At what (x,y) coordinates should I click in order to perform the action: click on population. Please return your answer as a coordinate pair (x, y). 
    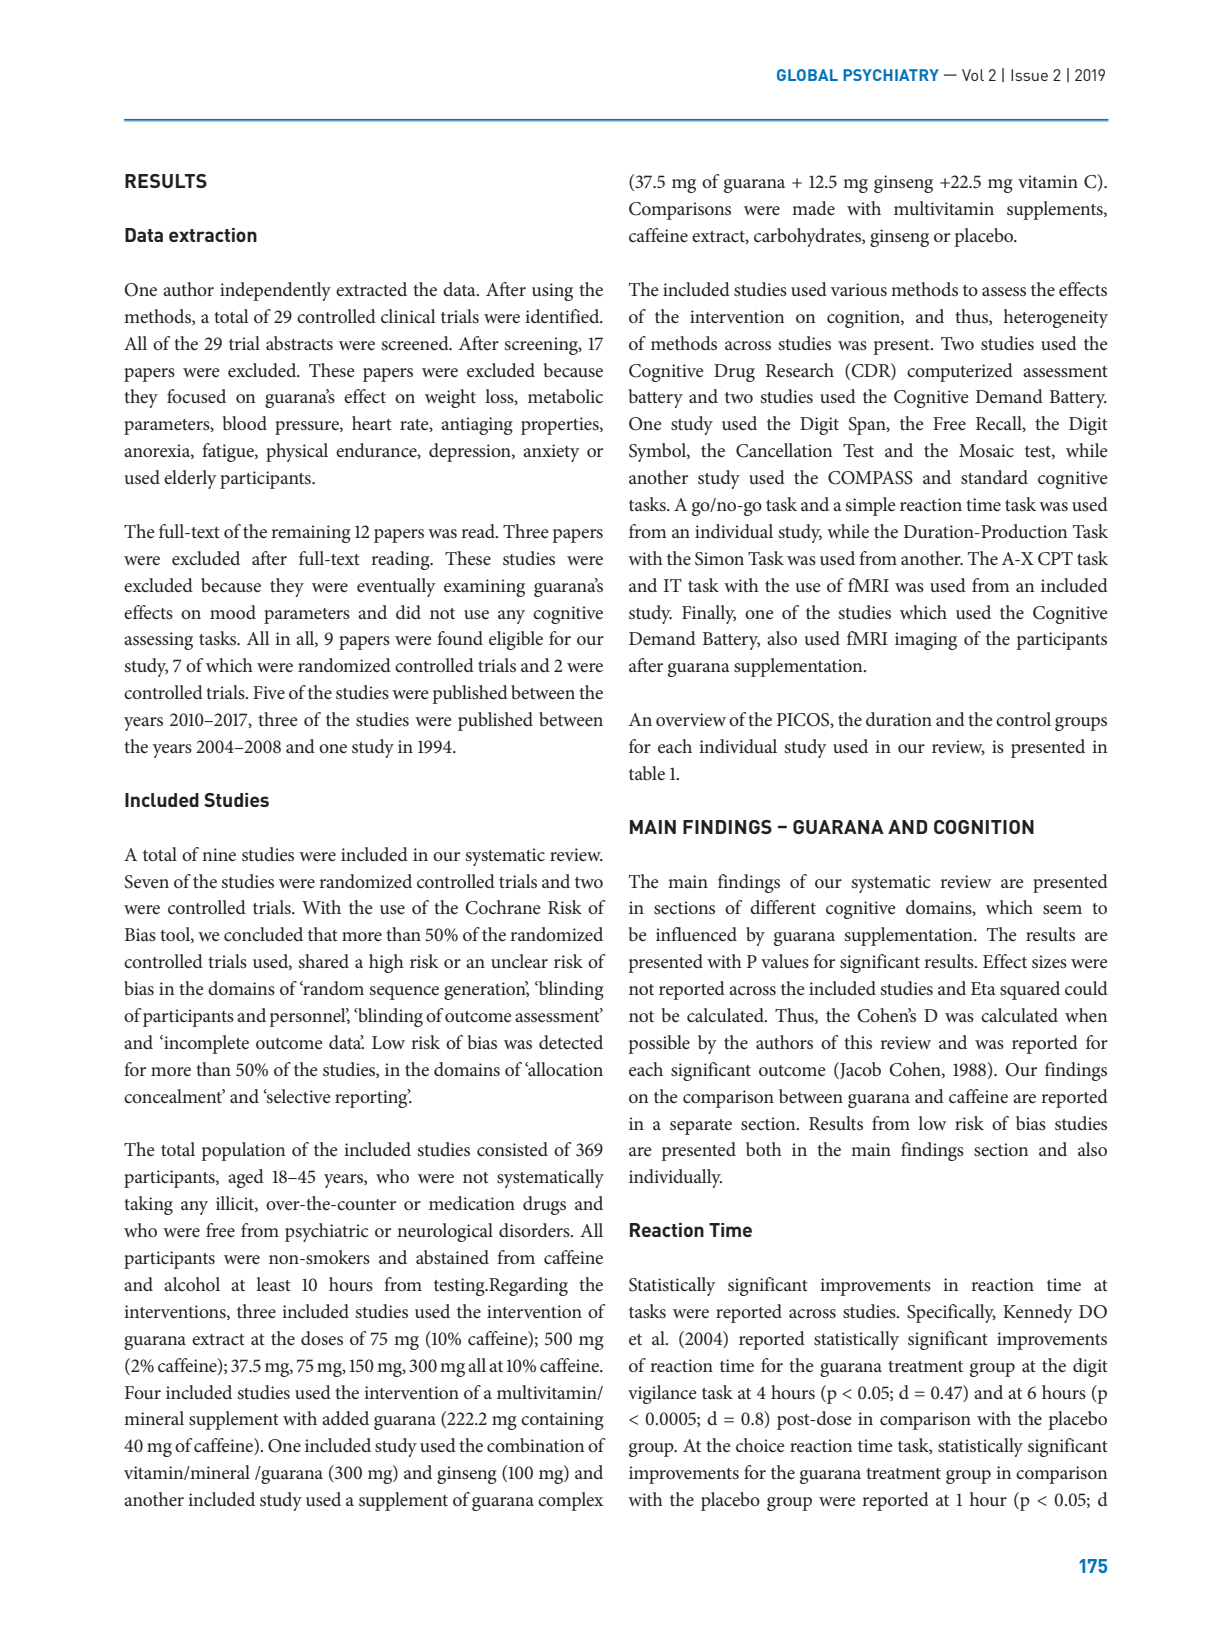
    Looking at the image, I should click on (243, 1151).
